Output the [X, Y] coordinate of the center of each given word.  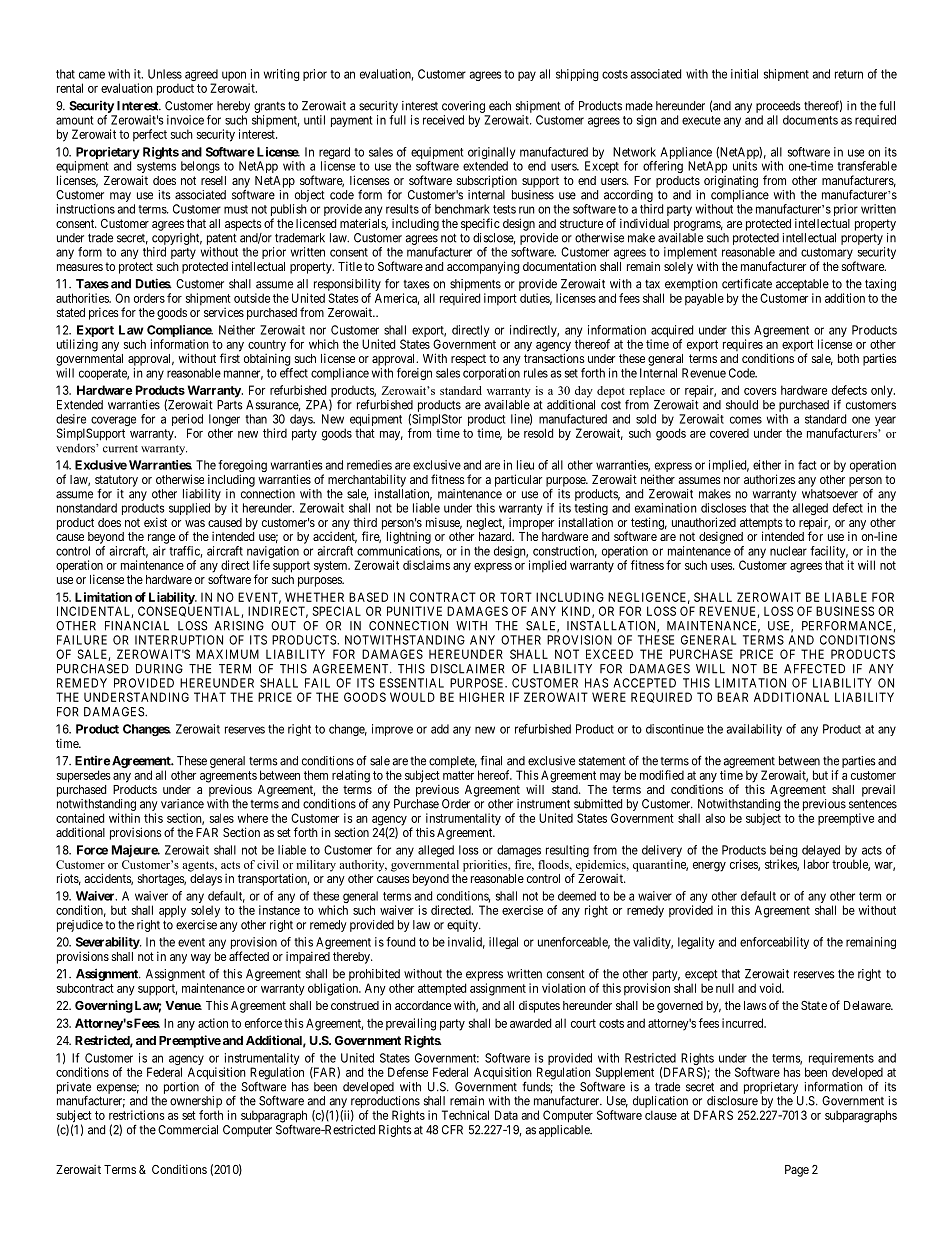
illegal [503, 943]
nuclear [788, 551]
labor [816, 864]
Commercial [188, 1130]
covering [463, 107]
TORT [516, 597]
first [230, 358]
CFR [452, 1130]
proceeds [778, 107]
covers [760, 391]
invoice [185, 120]
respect [468, 360]
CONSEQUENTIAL [190, 612]
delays [206, 880]
